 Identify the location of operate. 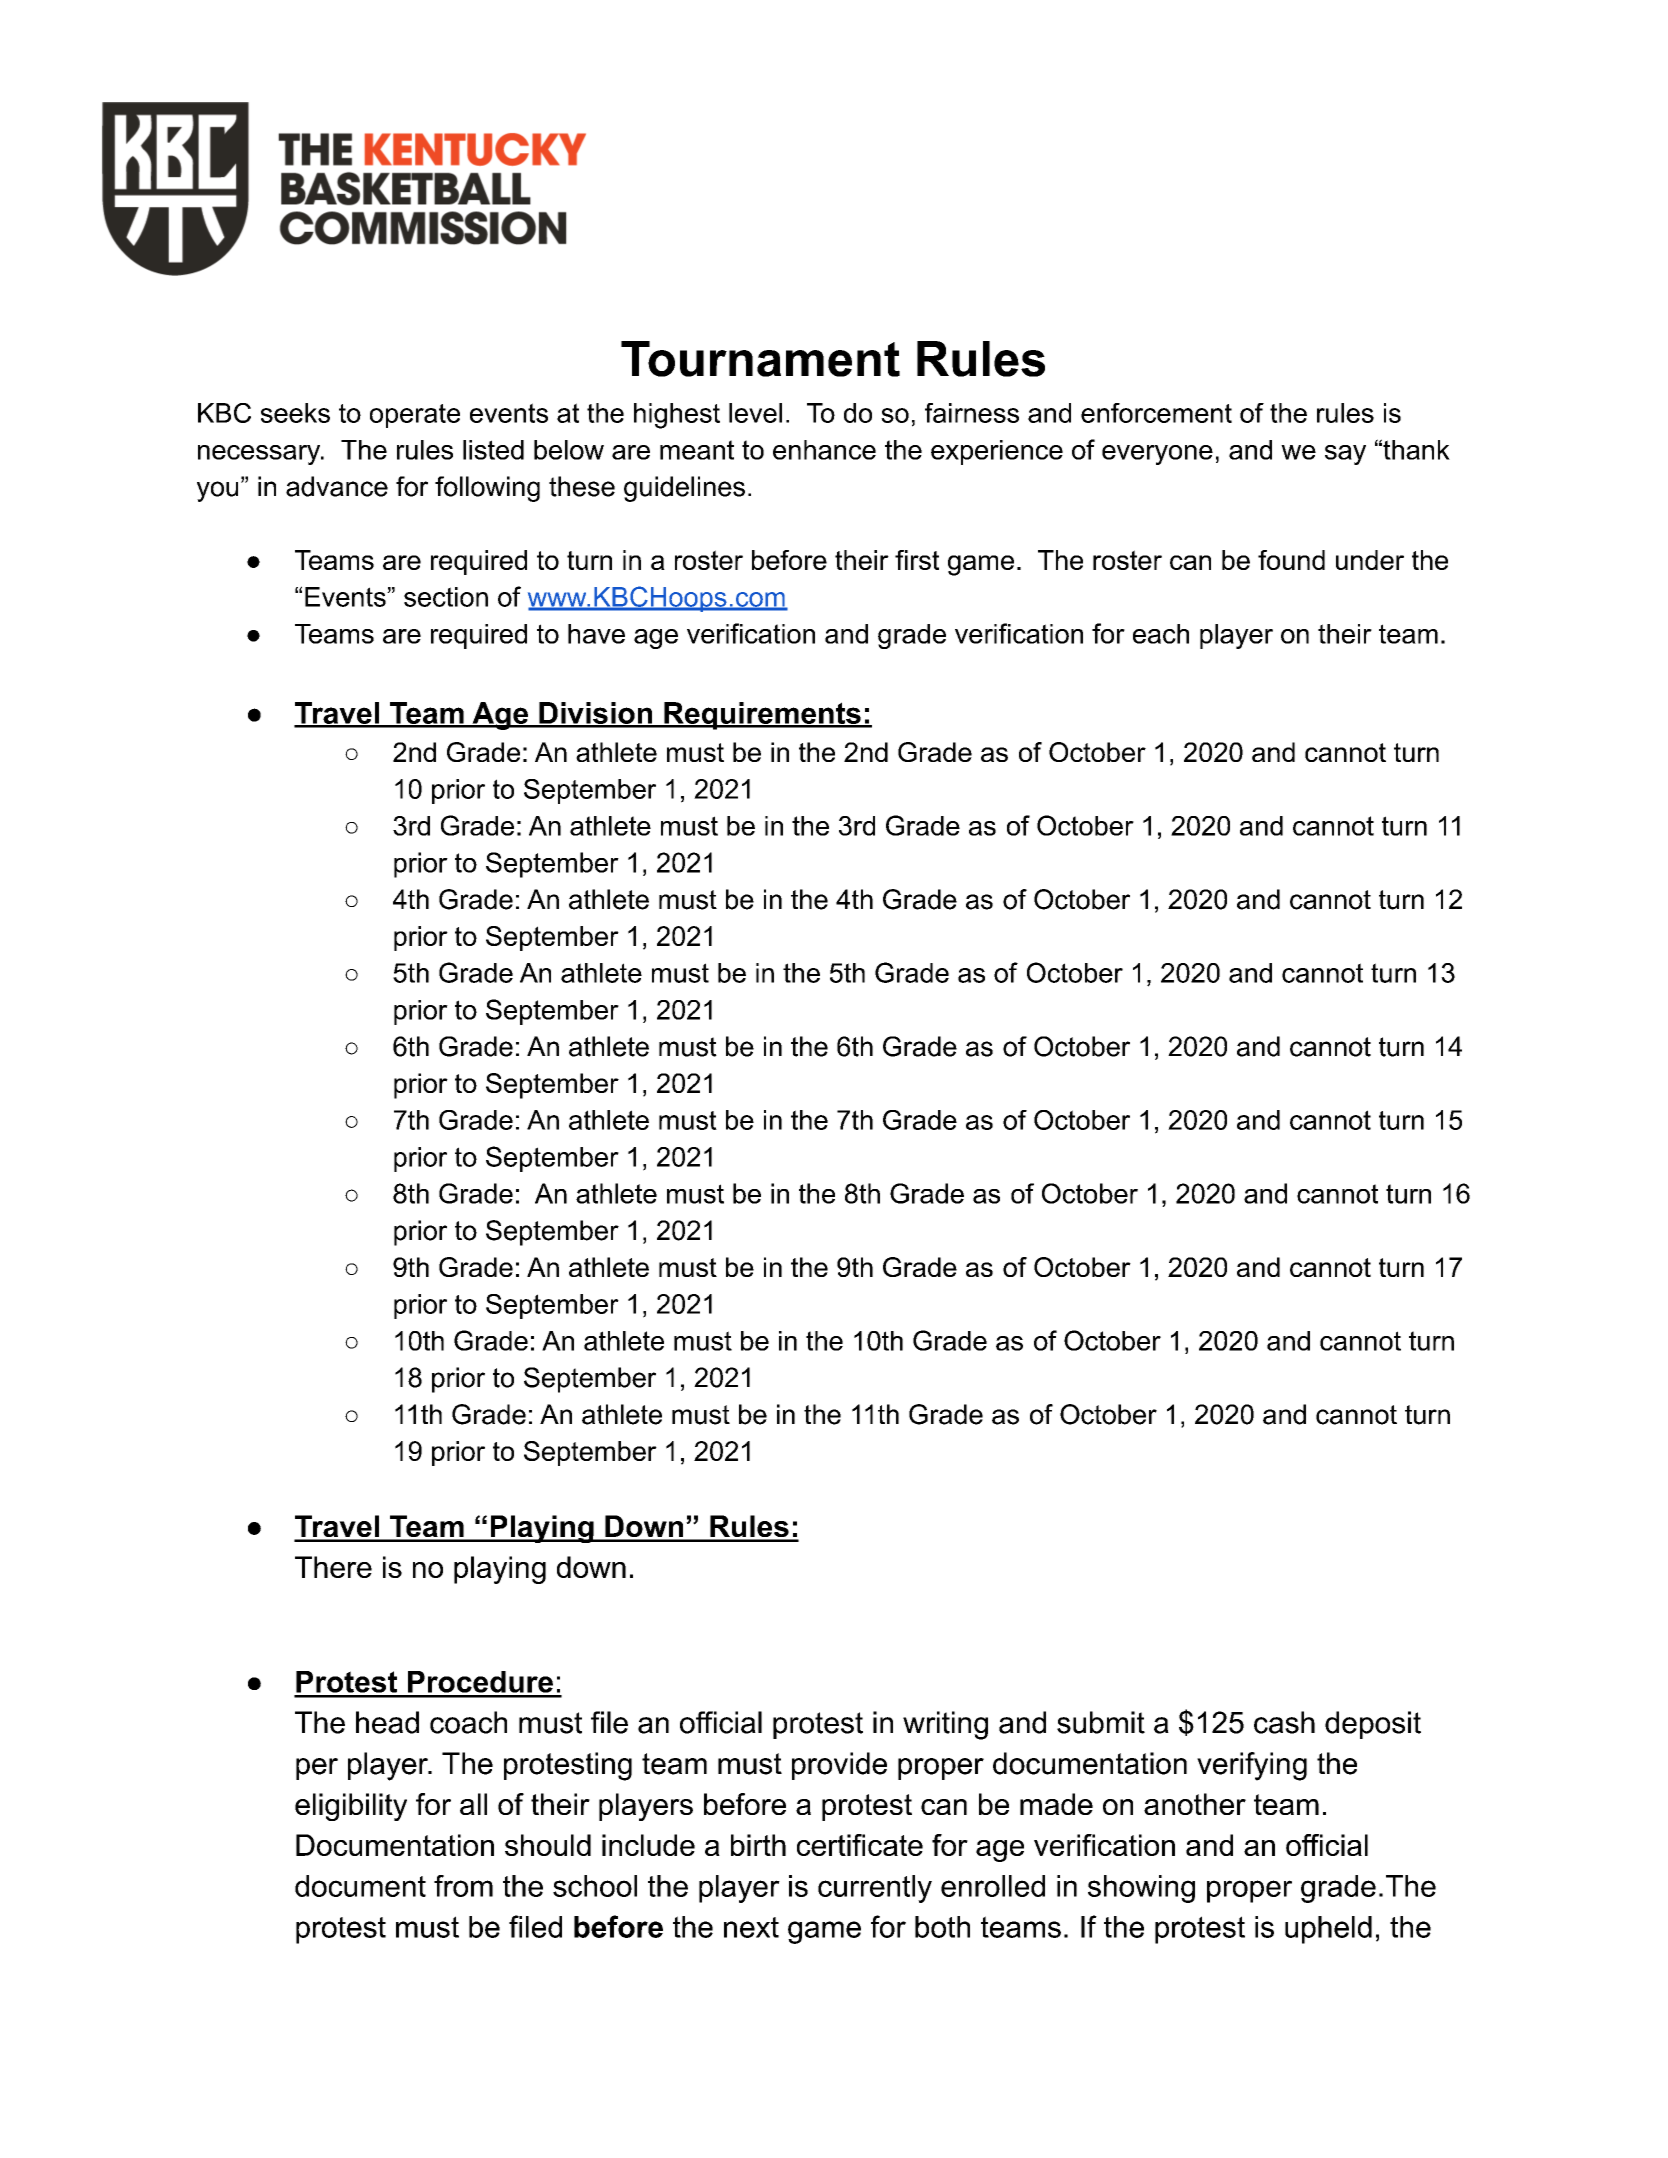
(415, 416).
